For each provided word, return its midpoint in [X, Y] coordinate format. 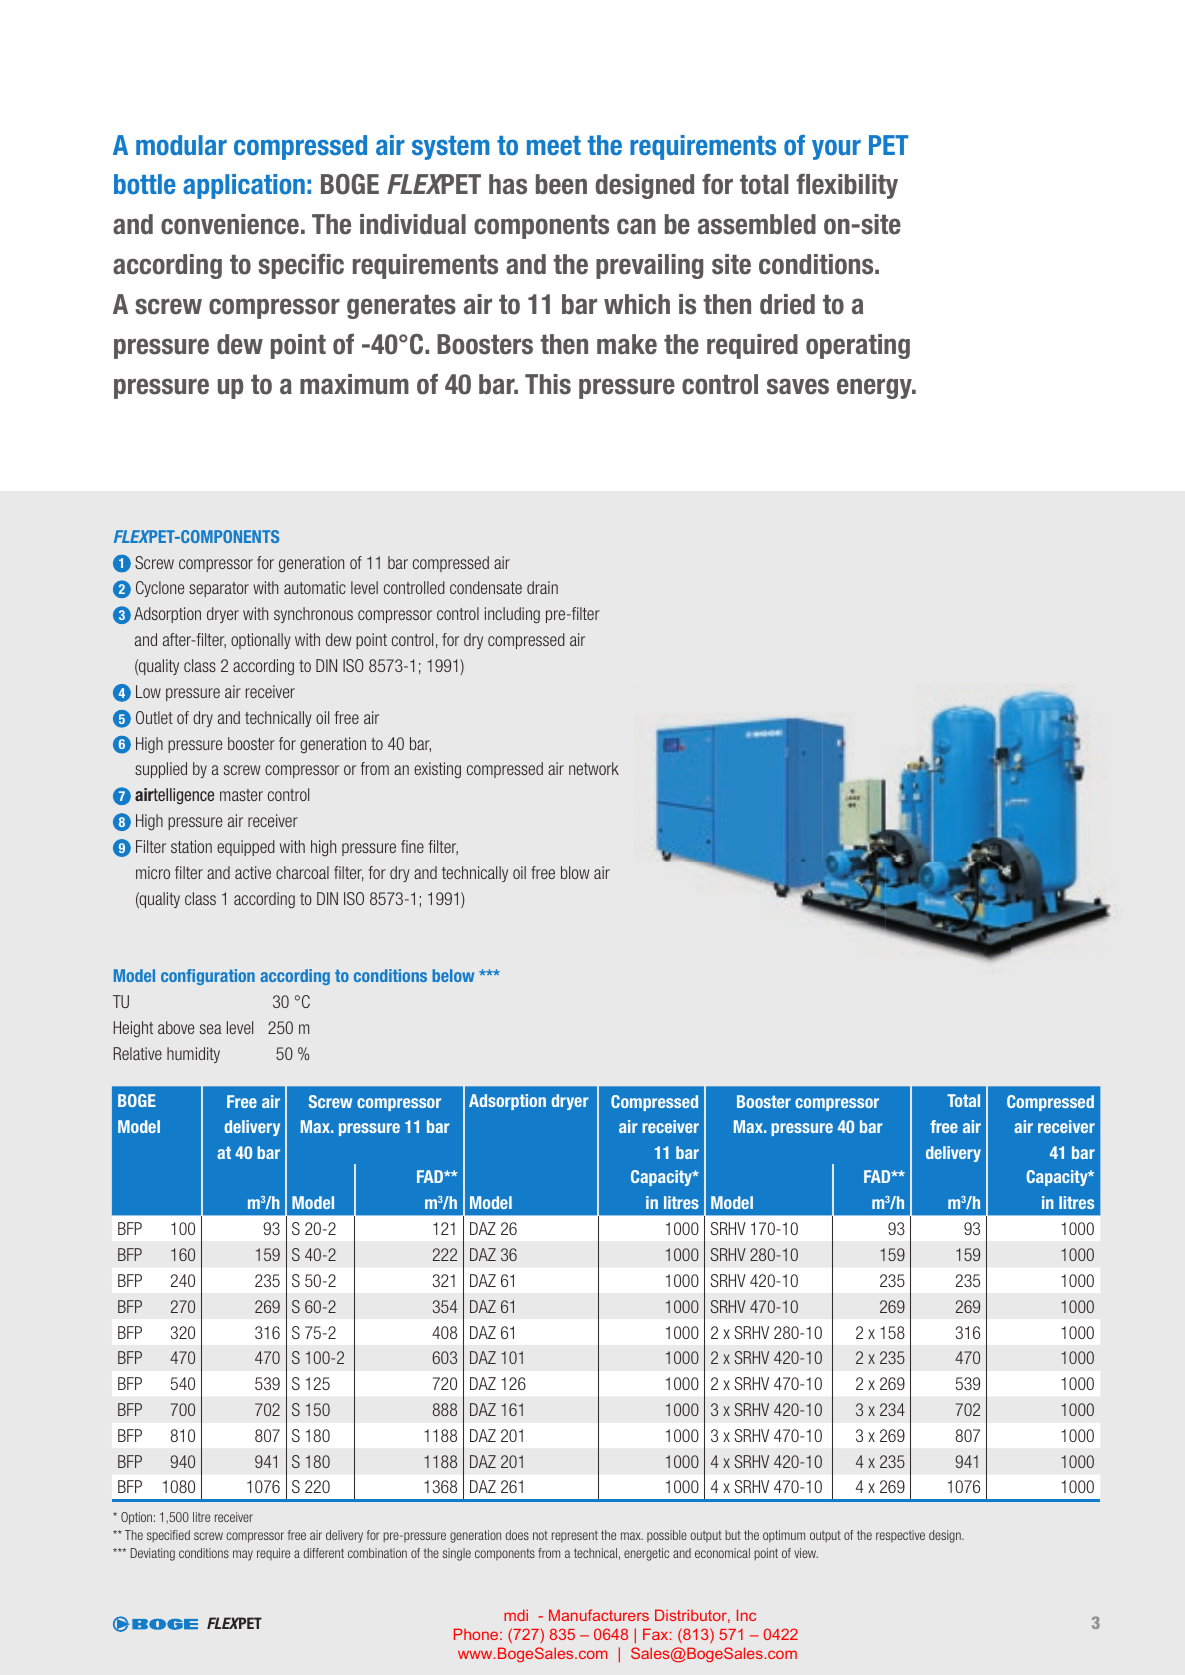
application [244, 186]
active [253, 872]
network [594, 768]
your [836, 150]
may [243, 1555]
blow [575, 872]
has [508, 184]
